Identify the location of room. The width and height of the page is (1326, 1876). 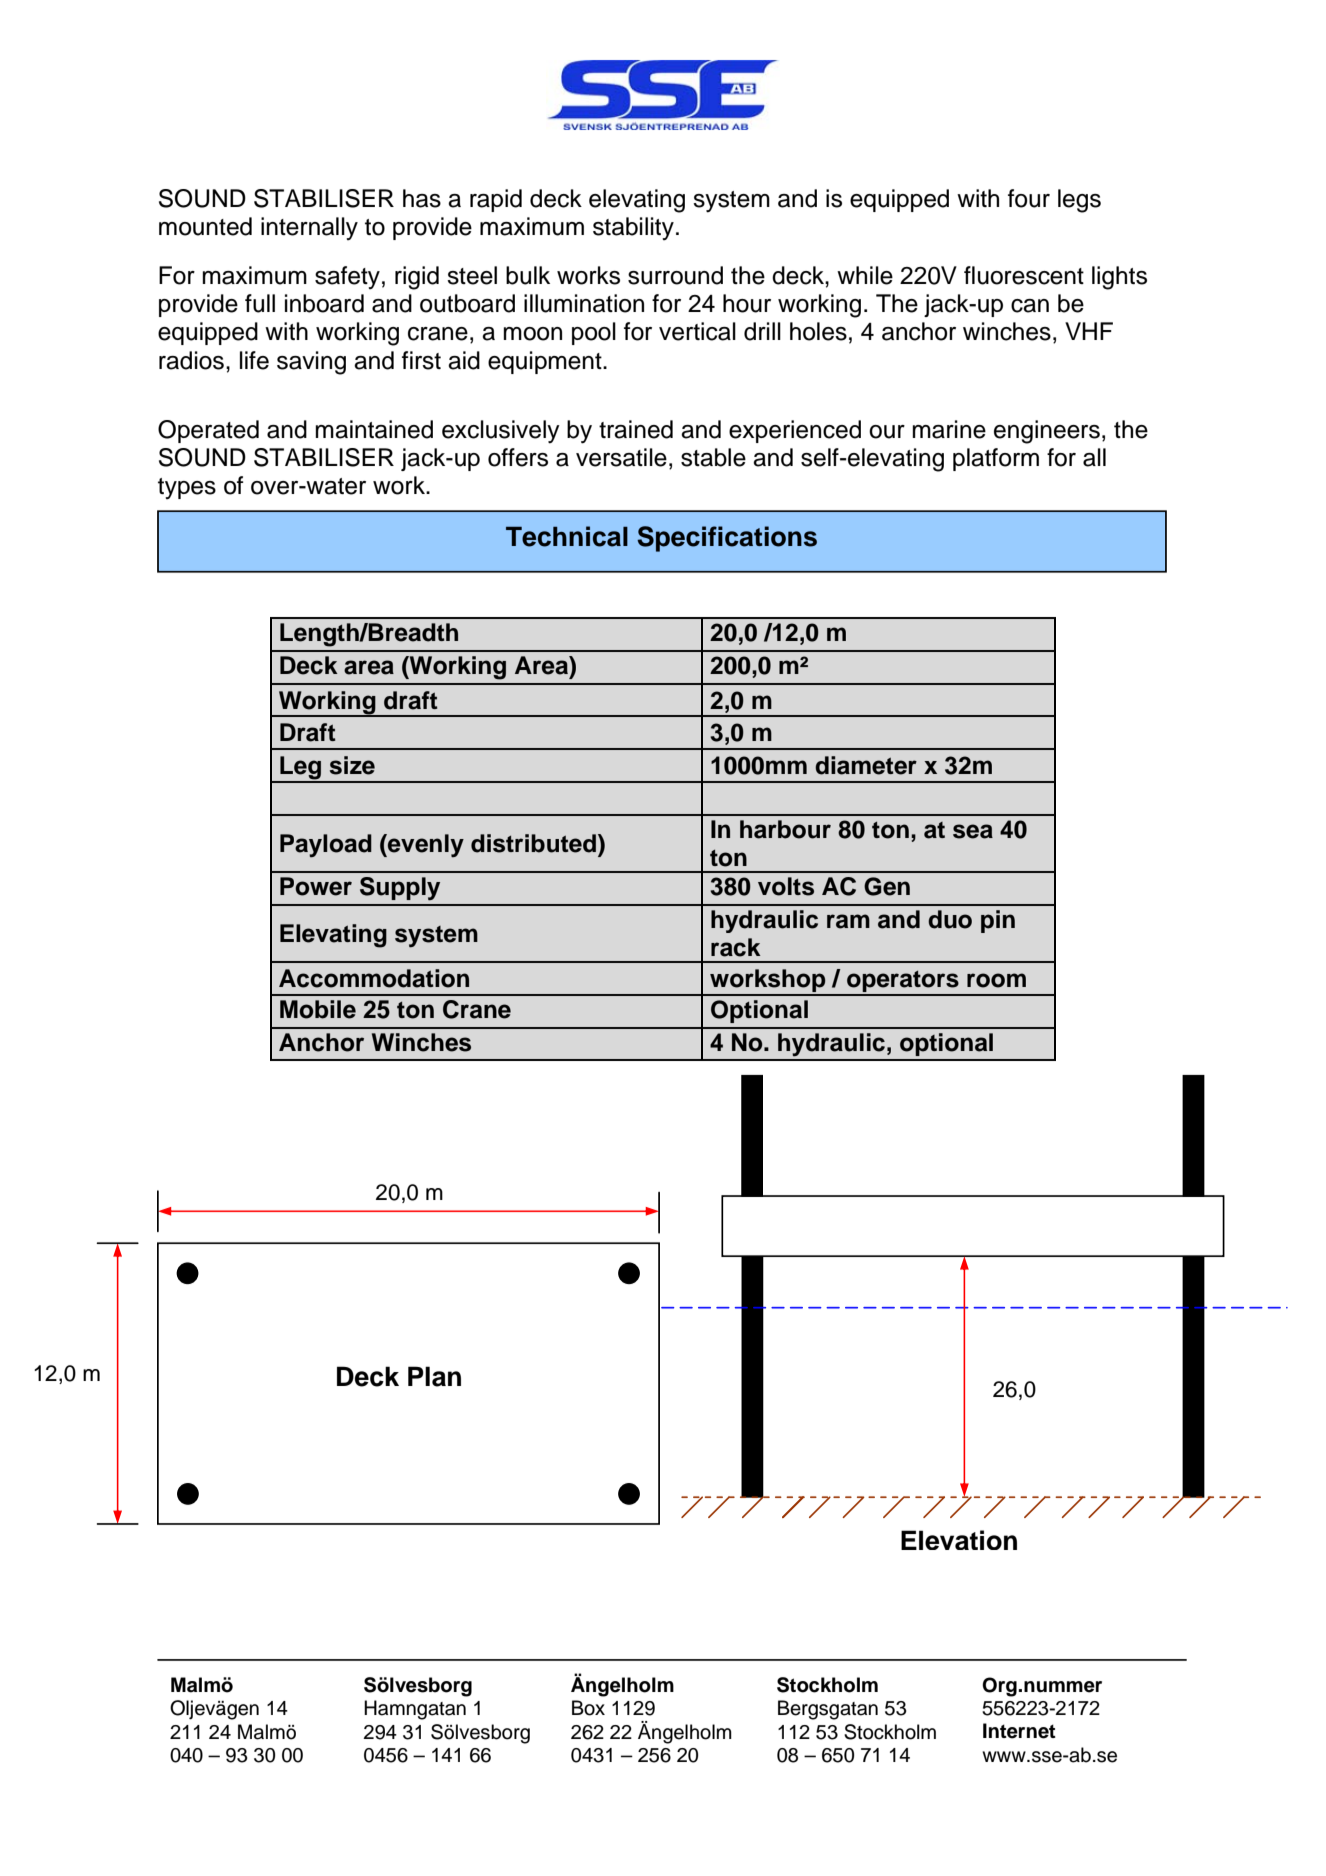
(996, 980).
